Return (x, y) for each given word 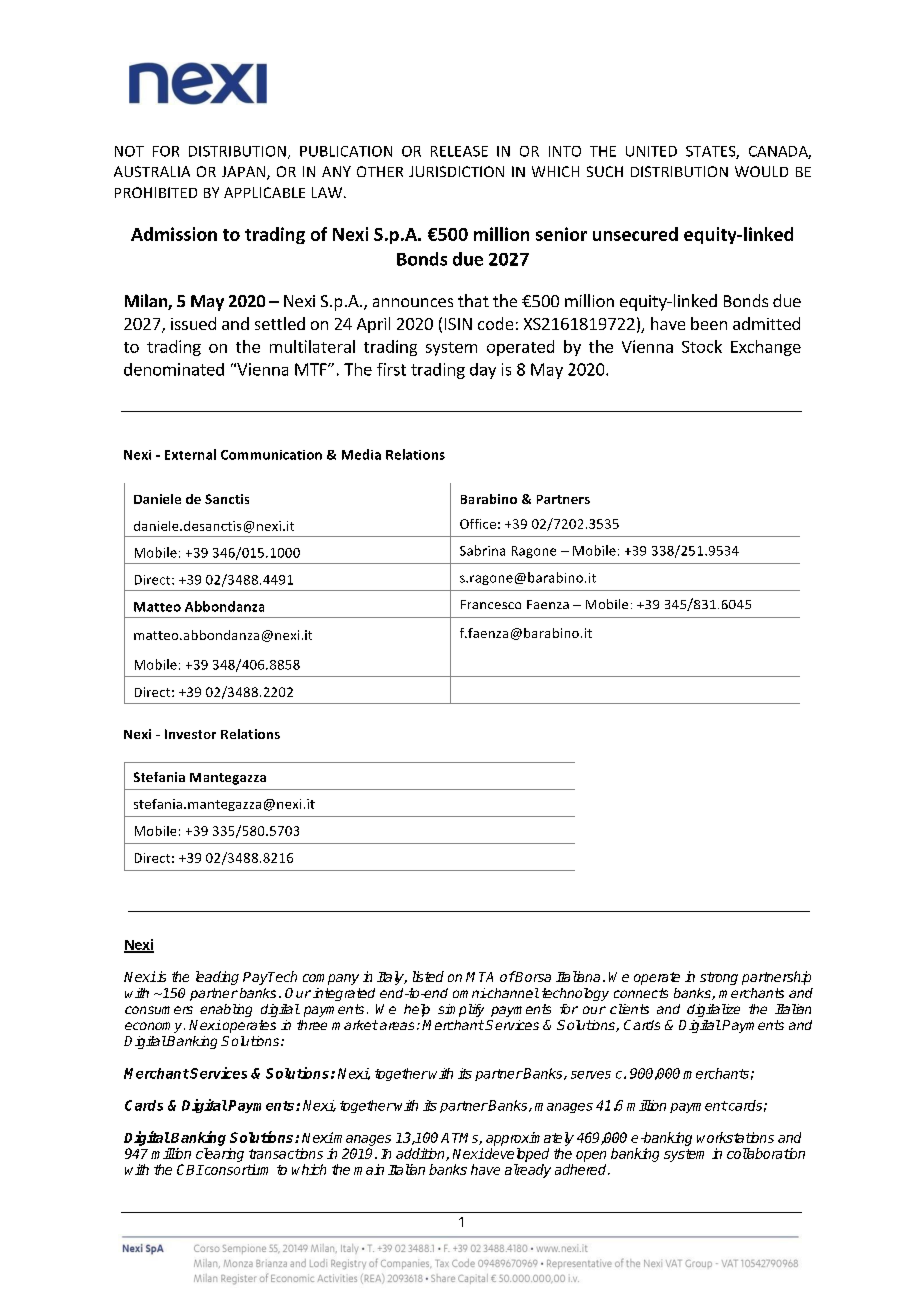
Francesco (491, 604)
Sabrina (482, 550)
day (483, 371)
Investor (190, 734)
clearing (220, 1155)
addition (421, 1154)
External (190, 454)
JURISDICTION (456, 171)
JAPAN (245, 173)
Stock (702, 346)
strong (719, 978)
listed (428, 976)
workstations (735, 1137)
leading (217, 978)
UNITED (651, 151)
